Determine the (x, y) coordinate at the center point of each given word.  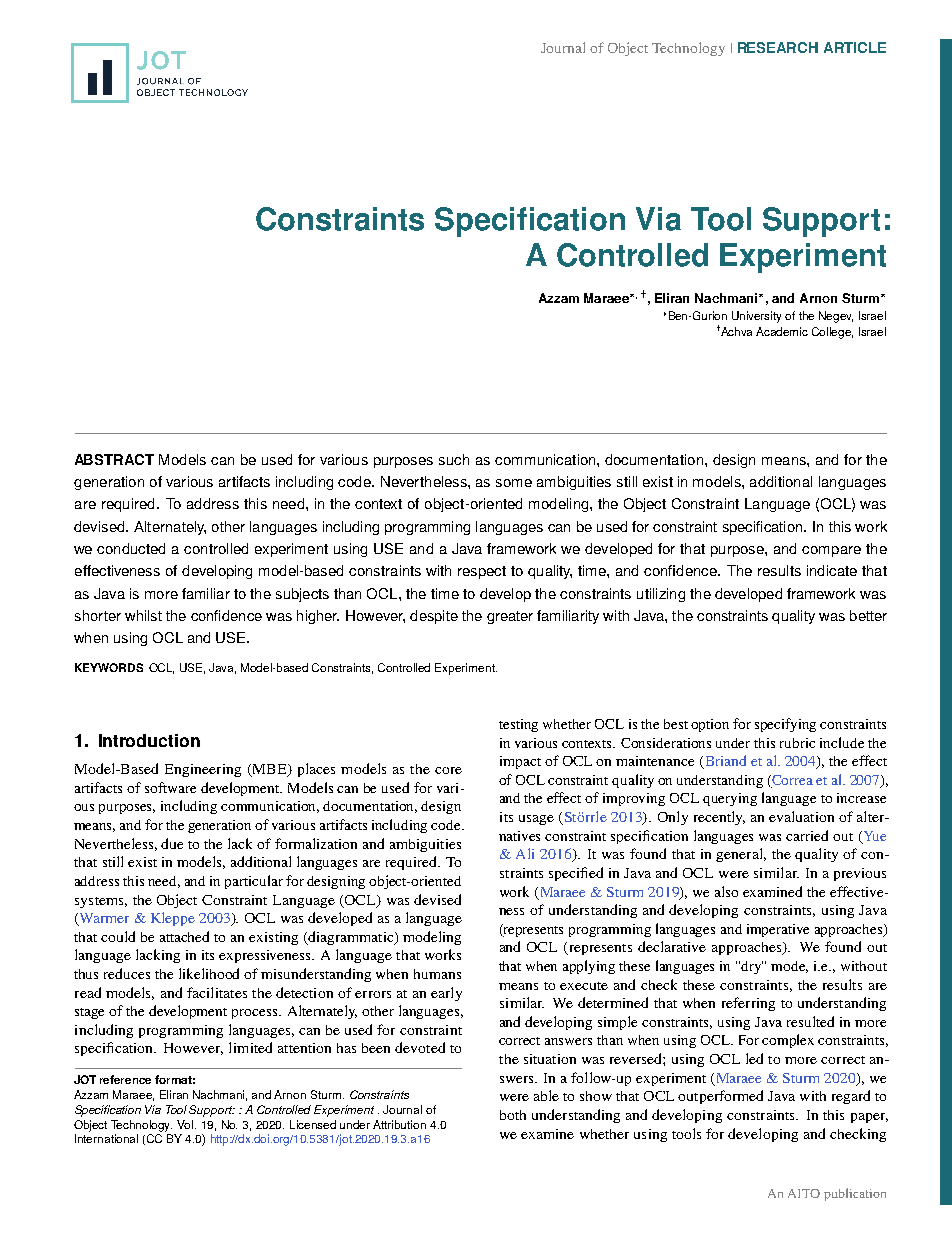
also (726, 891)
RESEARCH (778, 47)
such (454, 459)
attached (184, 936)
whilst (143, 615)
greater (510, 617)
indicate (832, 570)
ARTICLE (855, 47)
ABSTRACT (114, 459)
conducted (131, 548)
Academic (782, 331)
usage (536, 820)
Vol (186, 1124)
